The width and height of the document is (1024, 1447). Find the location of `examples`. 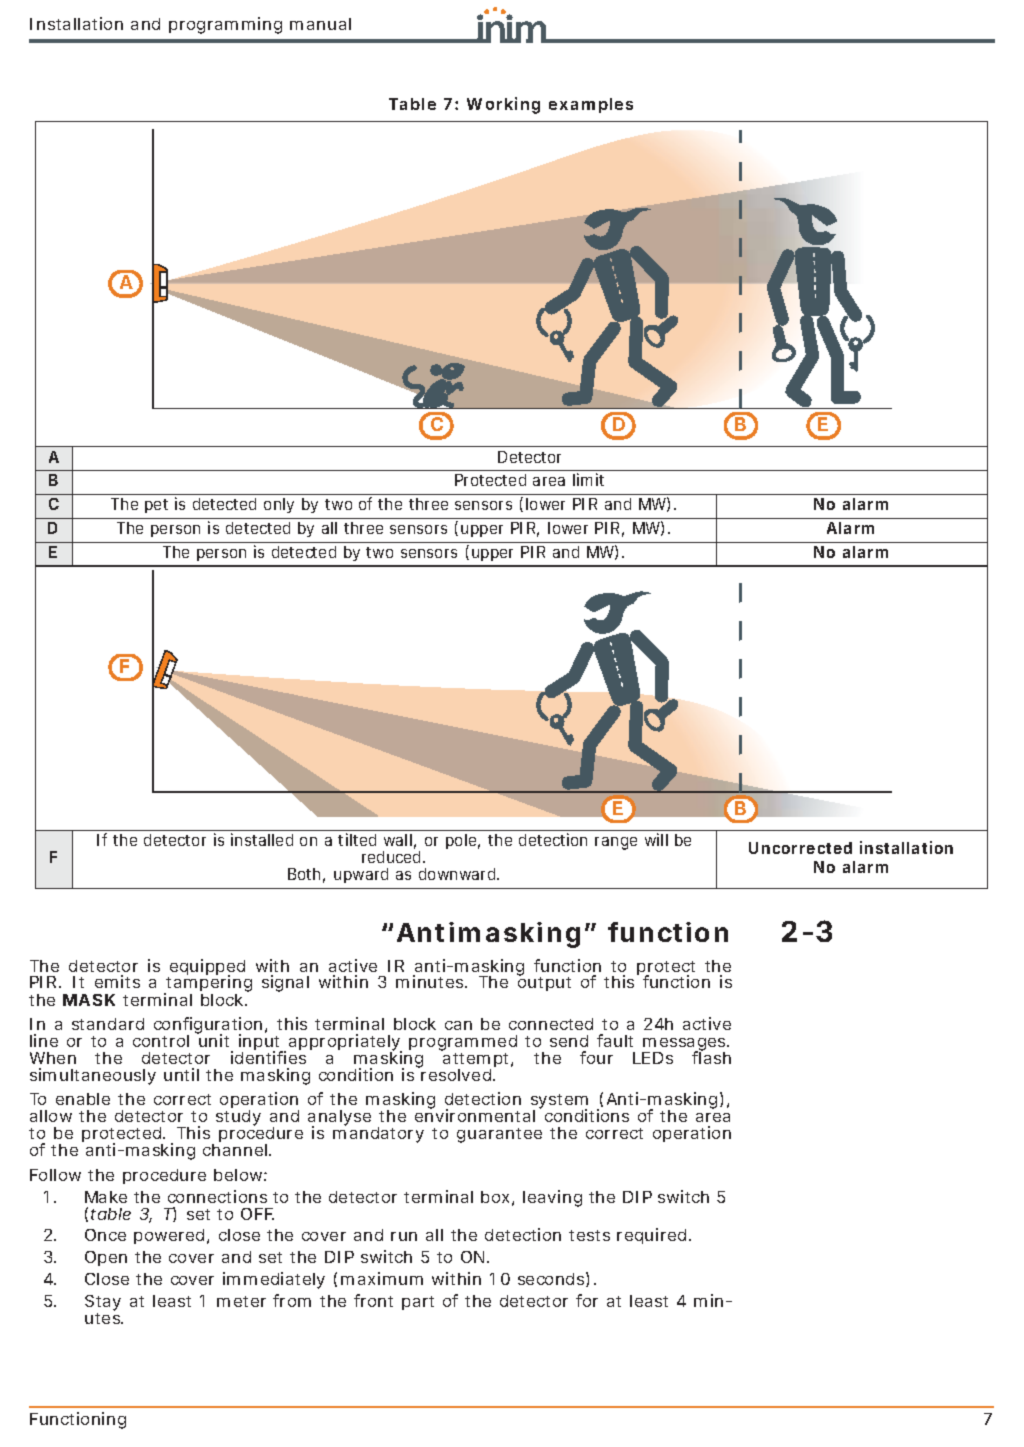

examples is located at coordinates (591, 105).
